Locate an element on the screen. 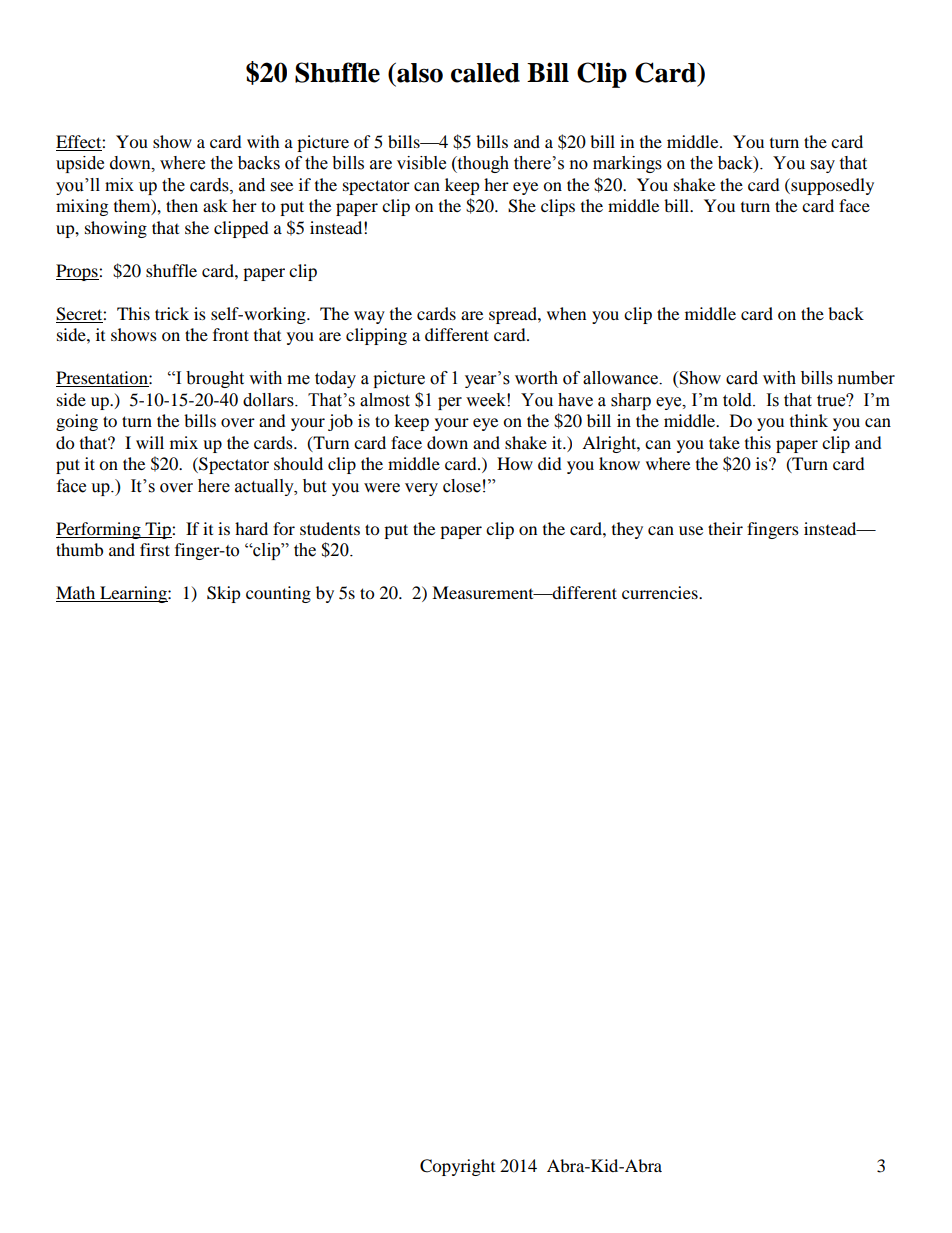  Copyright is located at coordinates (457, 1167).
